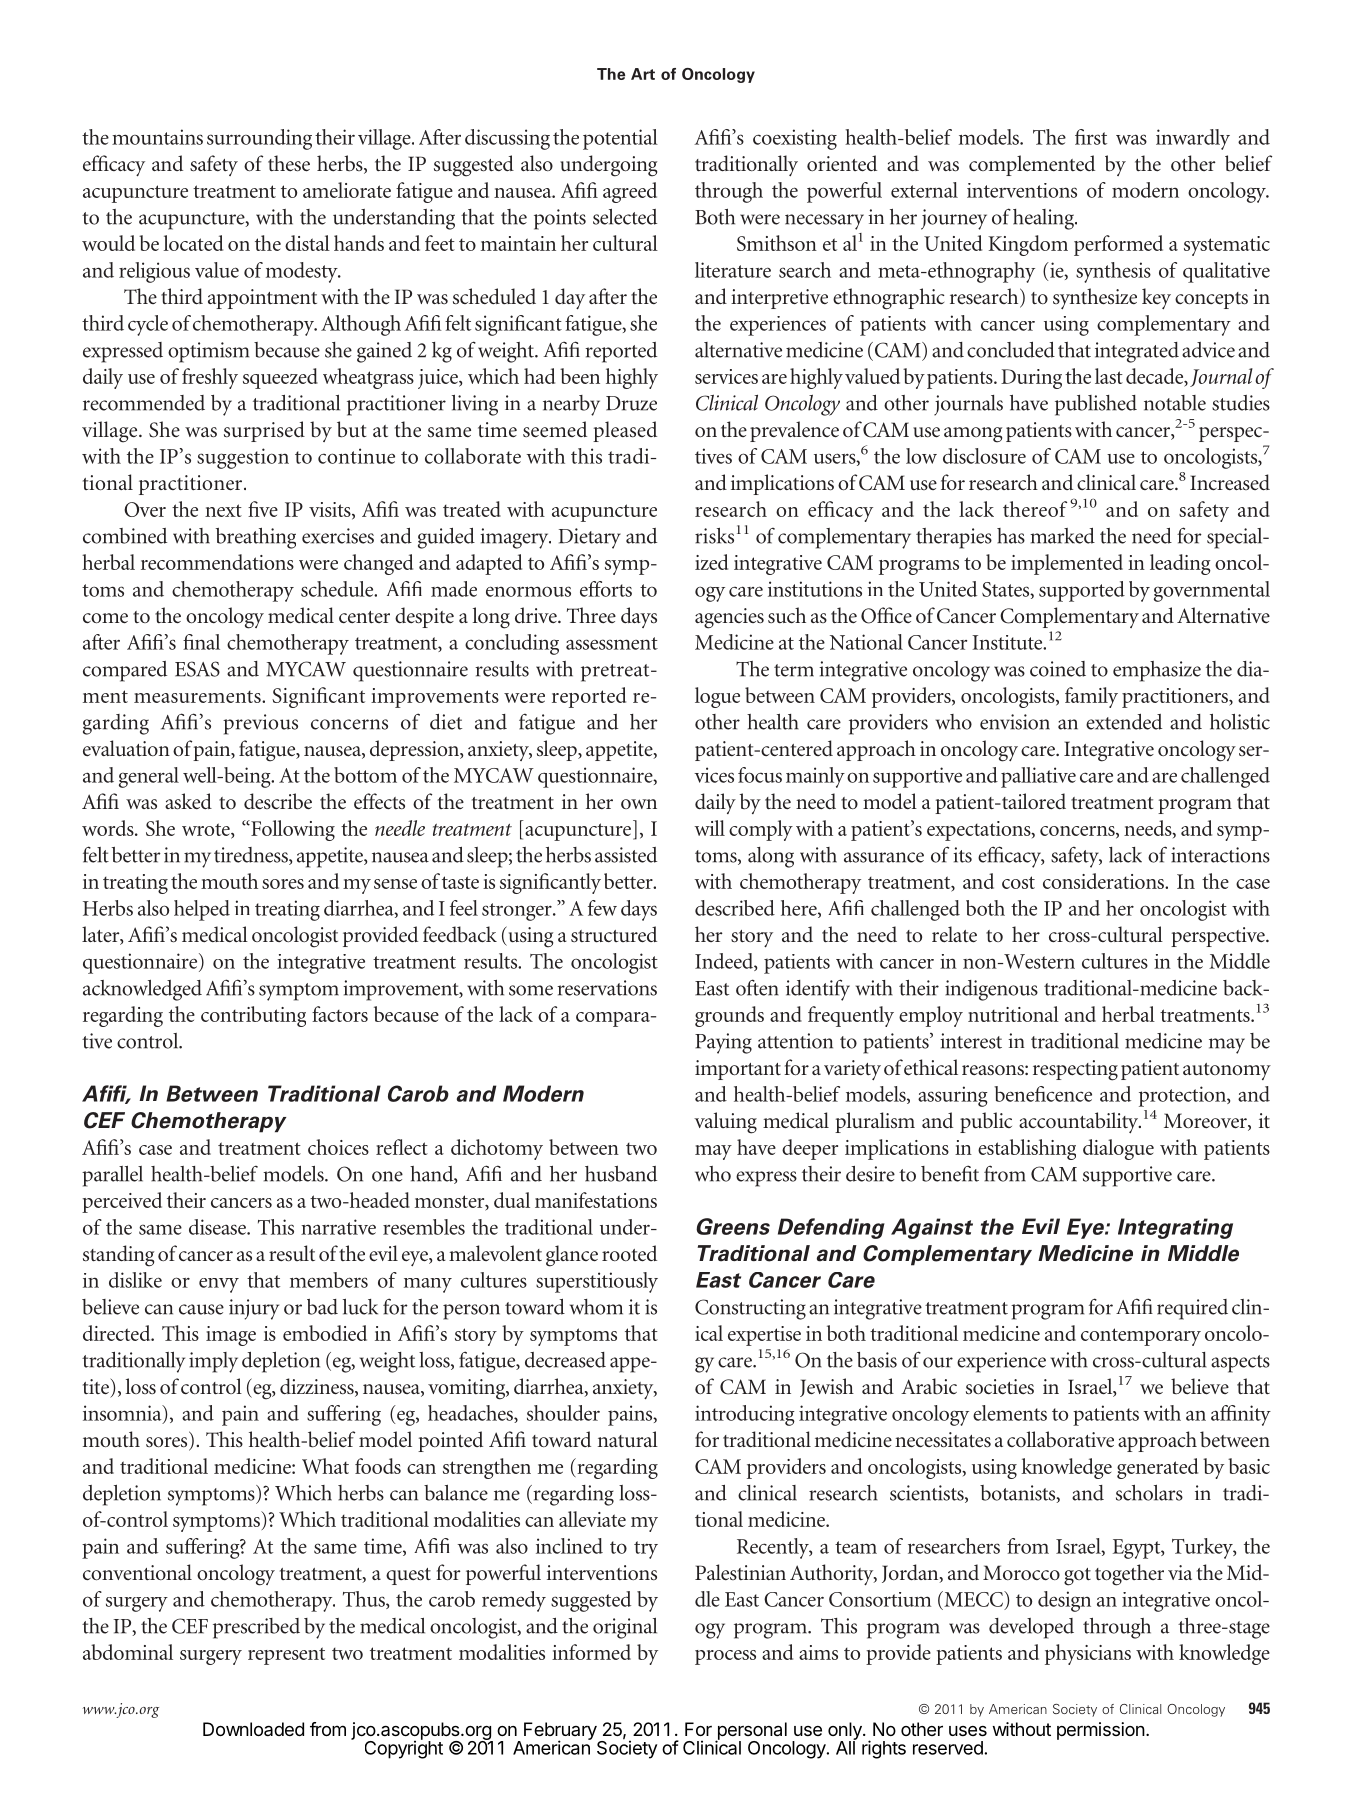  What do you see at coordinates (625, 431) in the document?
I see `pleased` at bounding box center [625, 431].
